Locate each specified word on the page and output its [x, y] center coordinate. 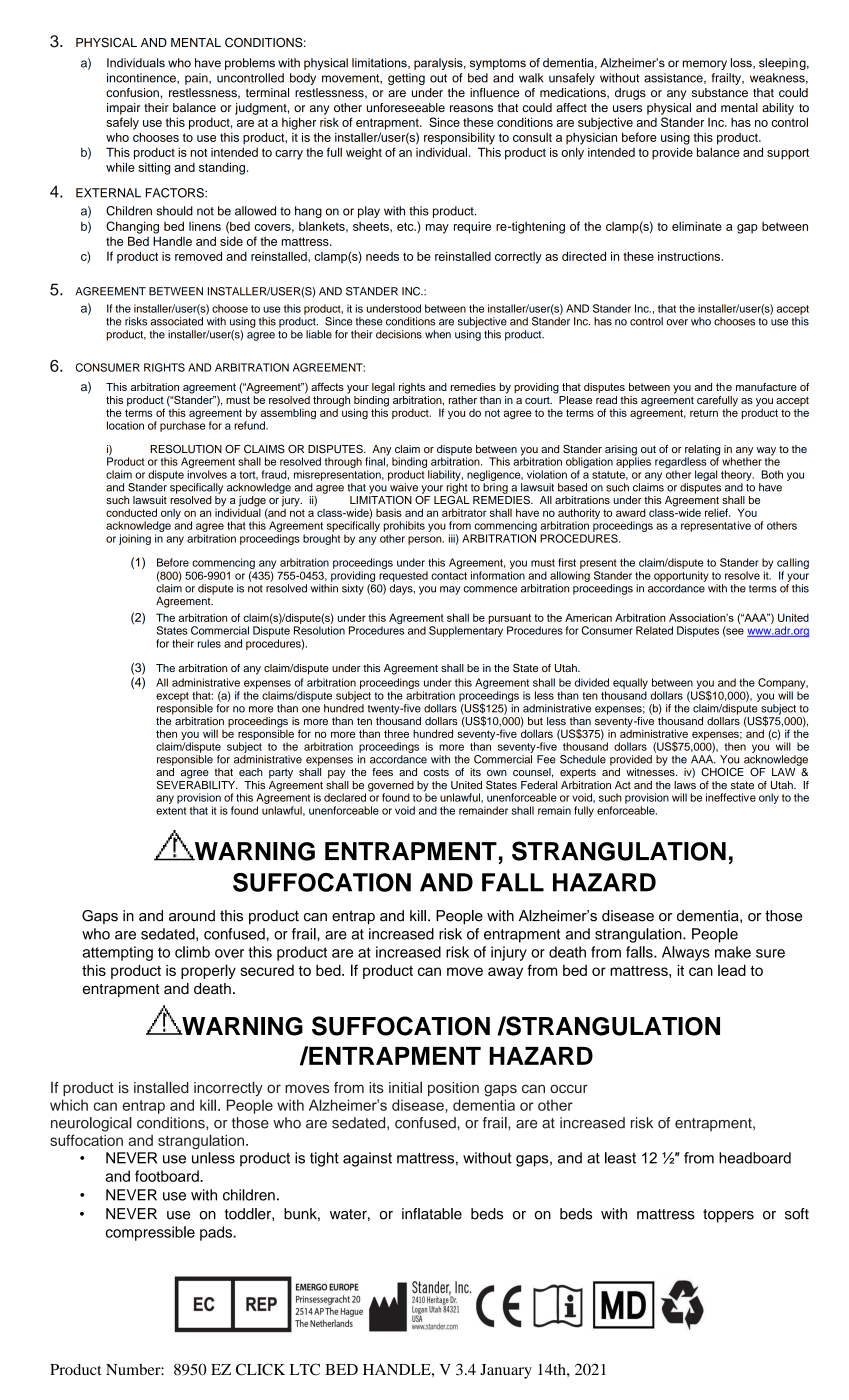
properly [208, 971]
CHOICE [722, 772]
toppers [728, 1216]
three [396, 733]
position [453, 1089]
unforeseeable [406, 107]
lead [732, 970]
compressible [150, 1233]
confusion [132, 92]
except [172, 697]
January [506, 1371]
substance [720, 92]
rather [463, 400]
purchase [183, 426]
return [704, 413]
